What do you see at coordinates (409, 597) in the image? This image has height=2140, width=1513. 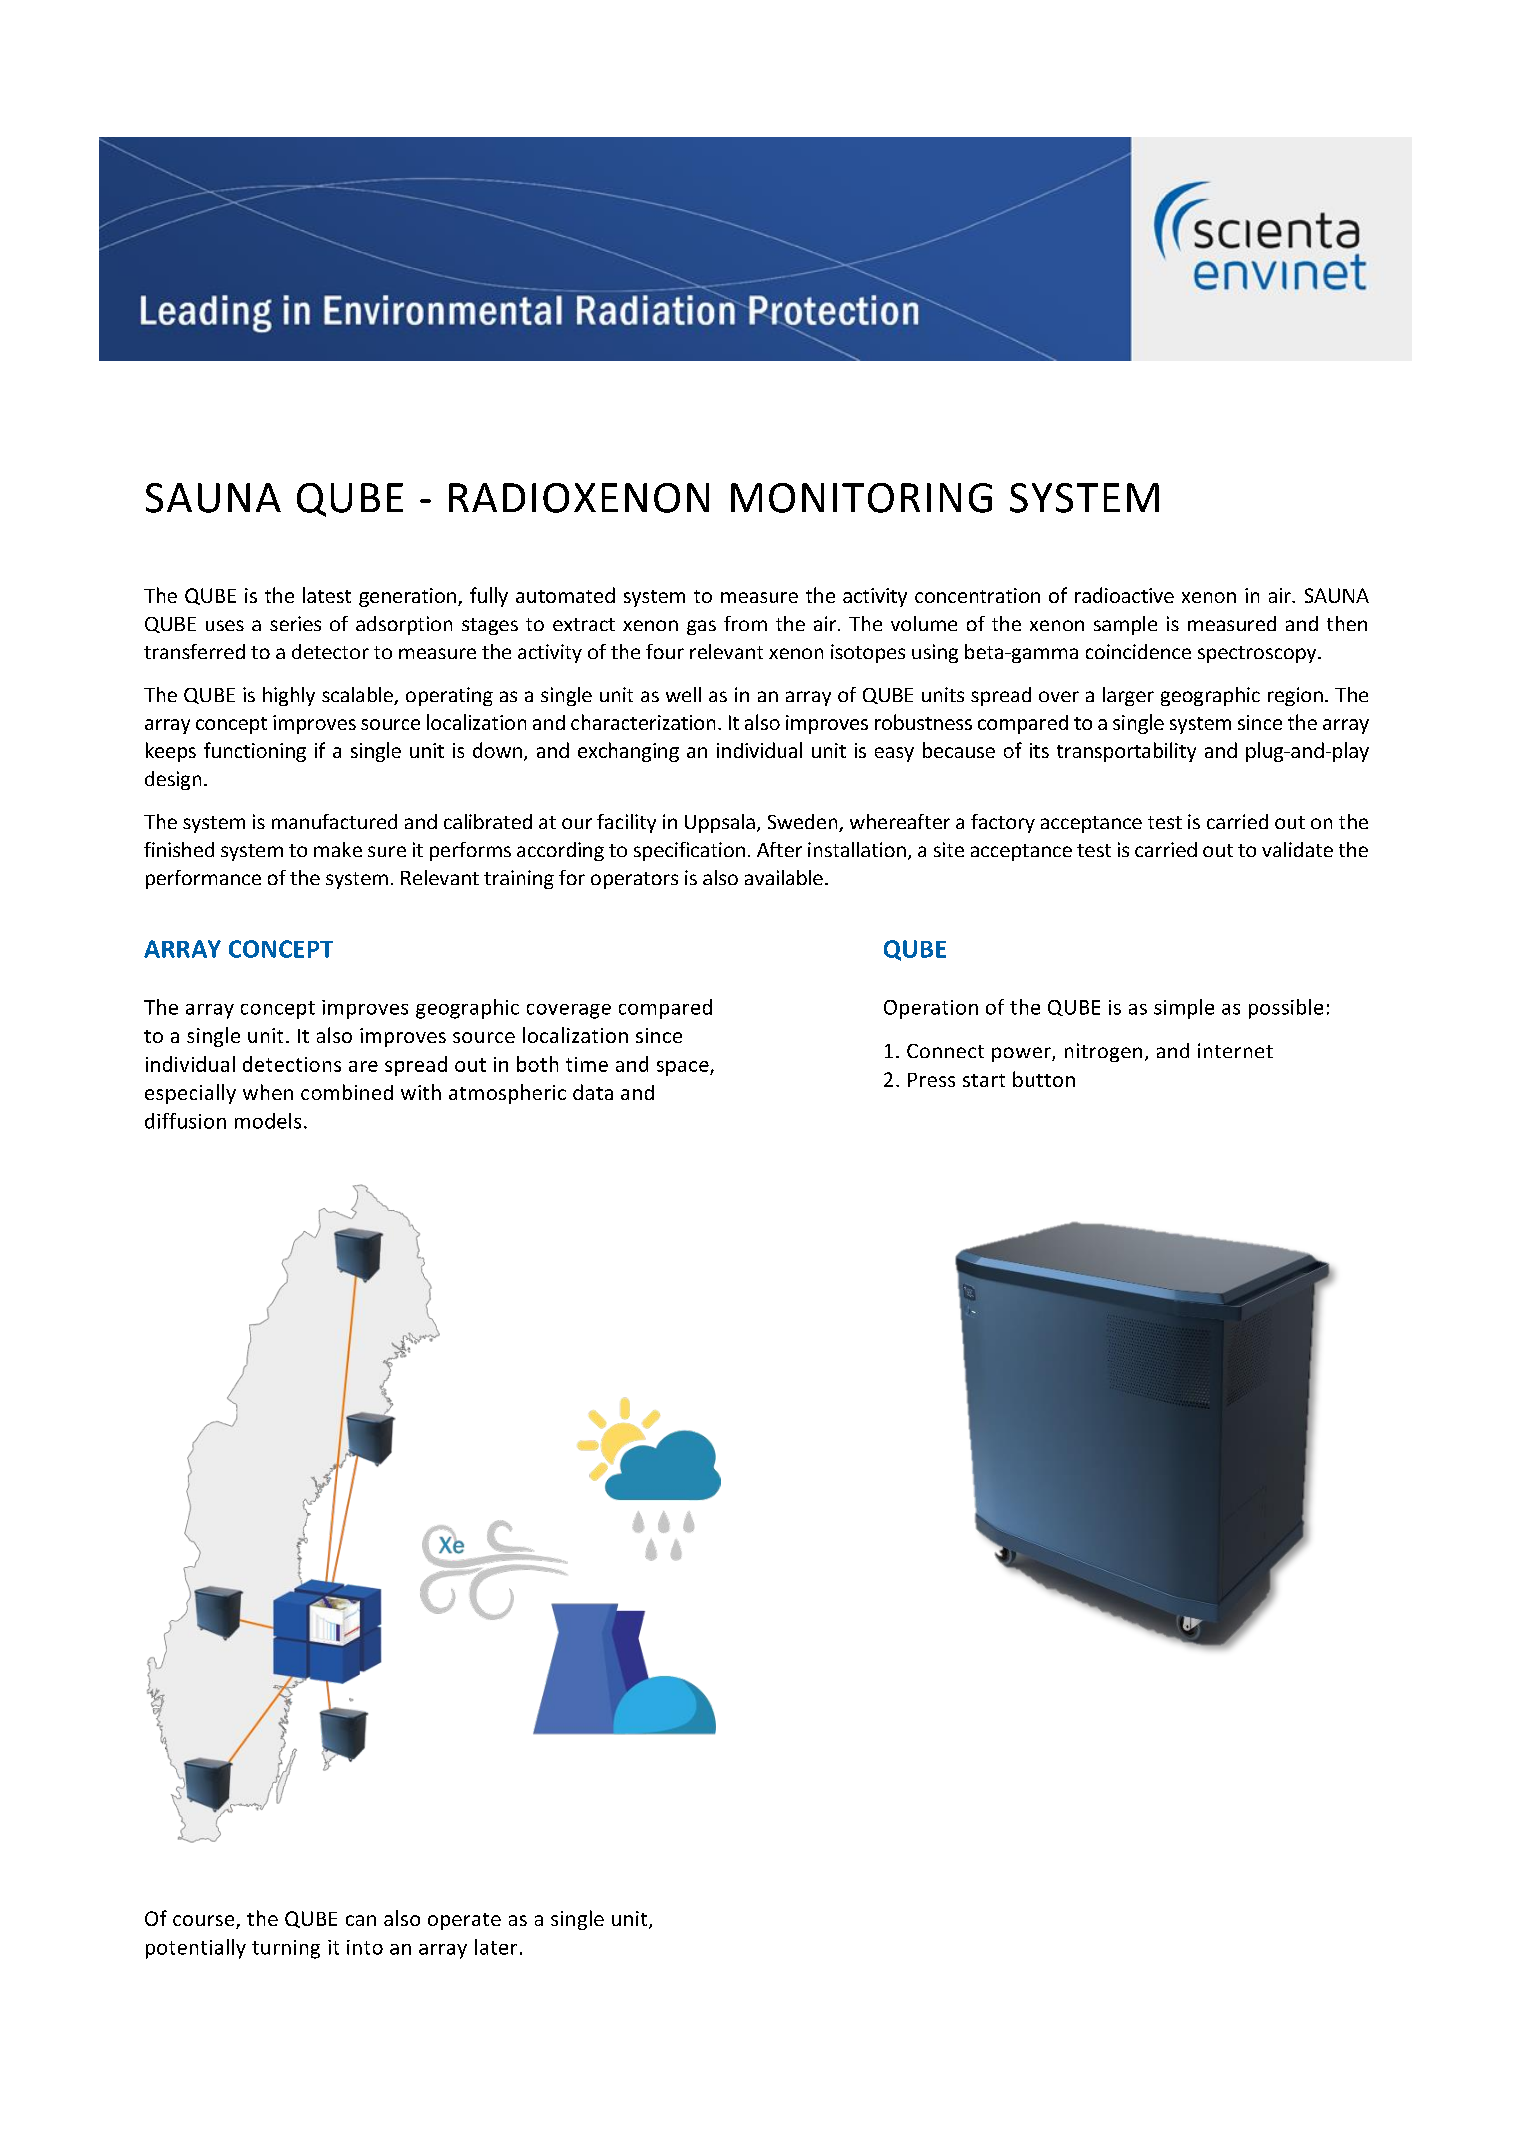 I see `generation` at bounding box center [409, 597].
